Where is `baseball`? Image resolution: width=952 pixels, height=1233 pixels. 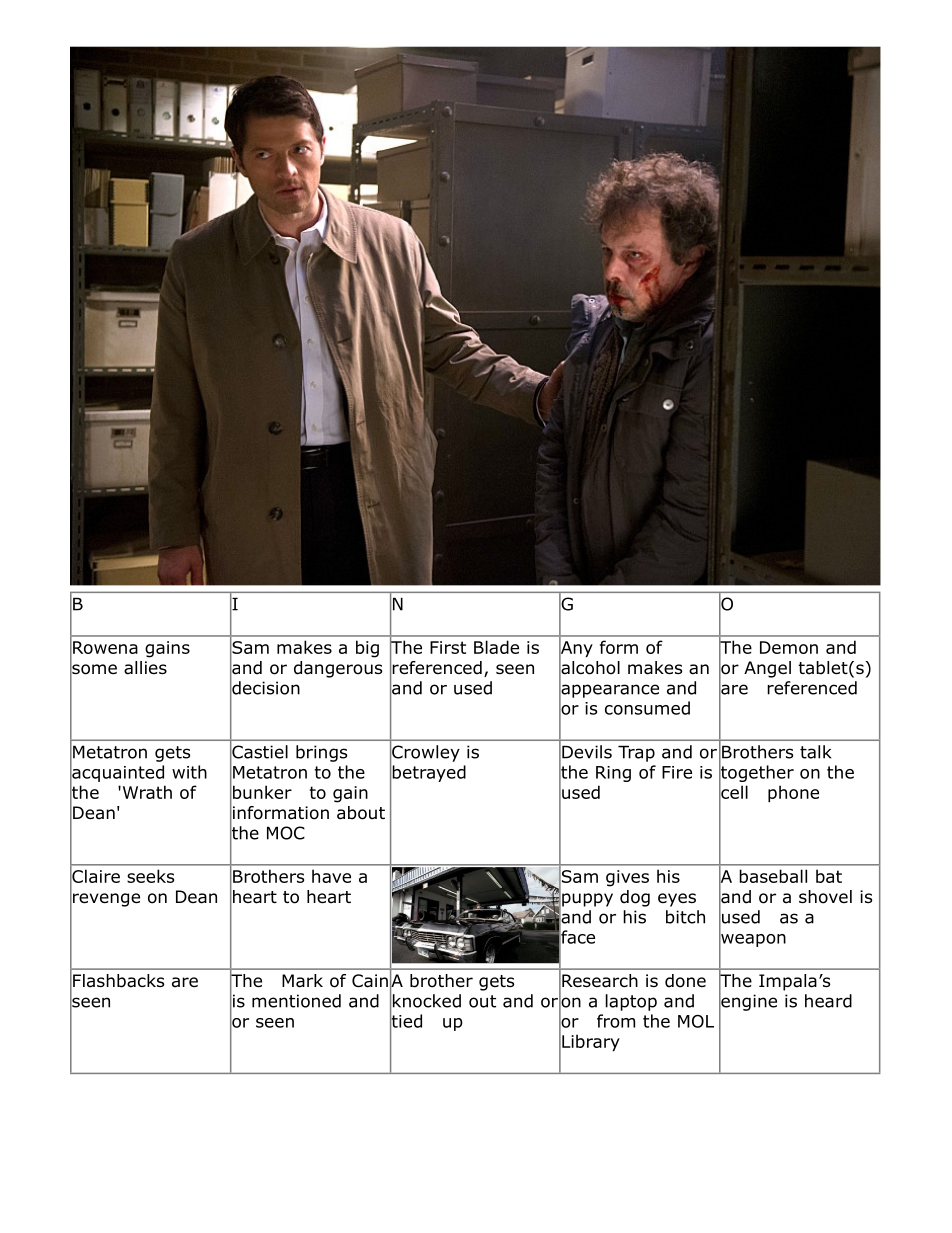
baseball is located at coordinates (773, 876).
